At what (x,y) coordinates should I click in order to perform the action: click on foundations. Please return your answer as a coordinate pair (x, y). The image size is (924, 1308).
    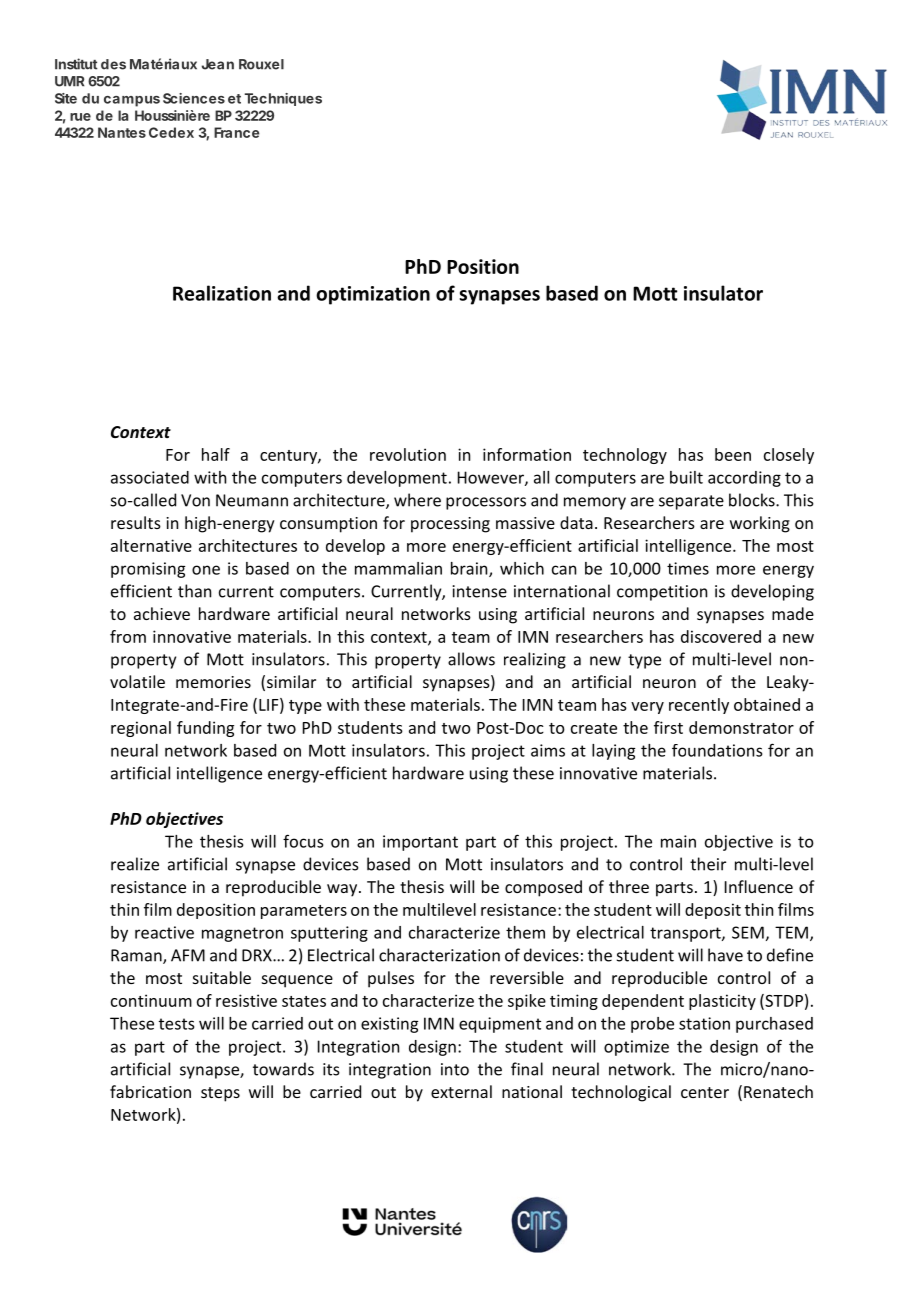
    Looking at the image, I should click on (717, 750).
